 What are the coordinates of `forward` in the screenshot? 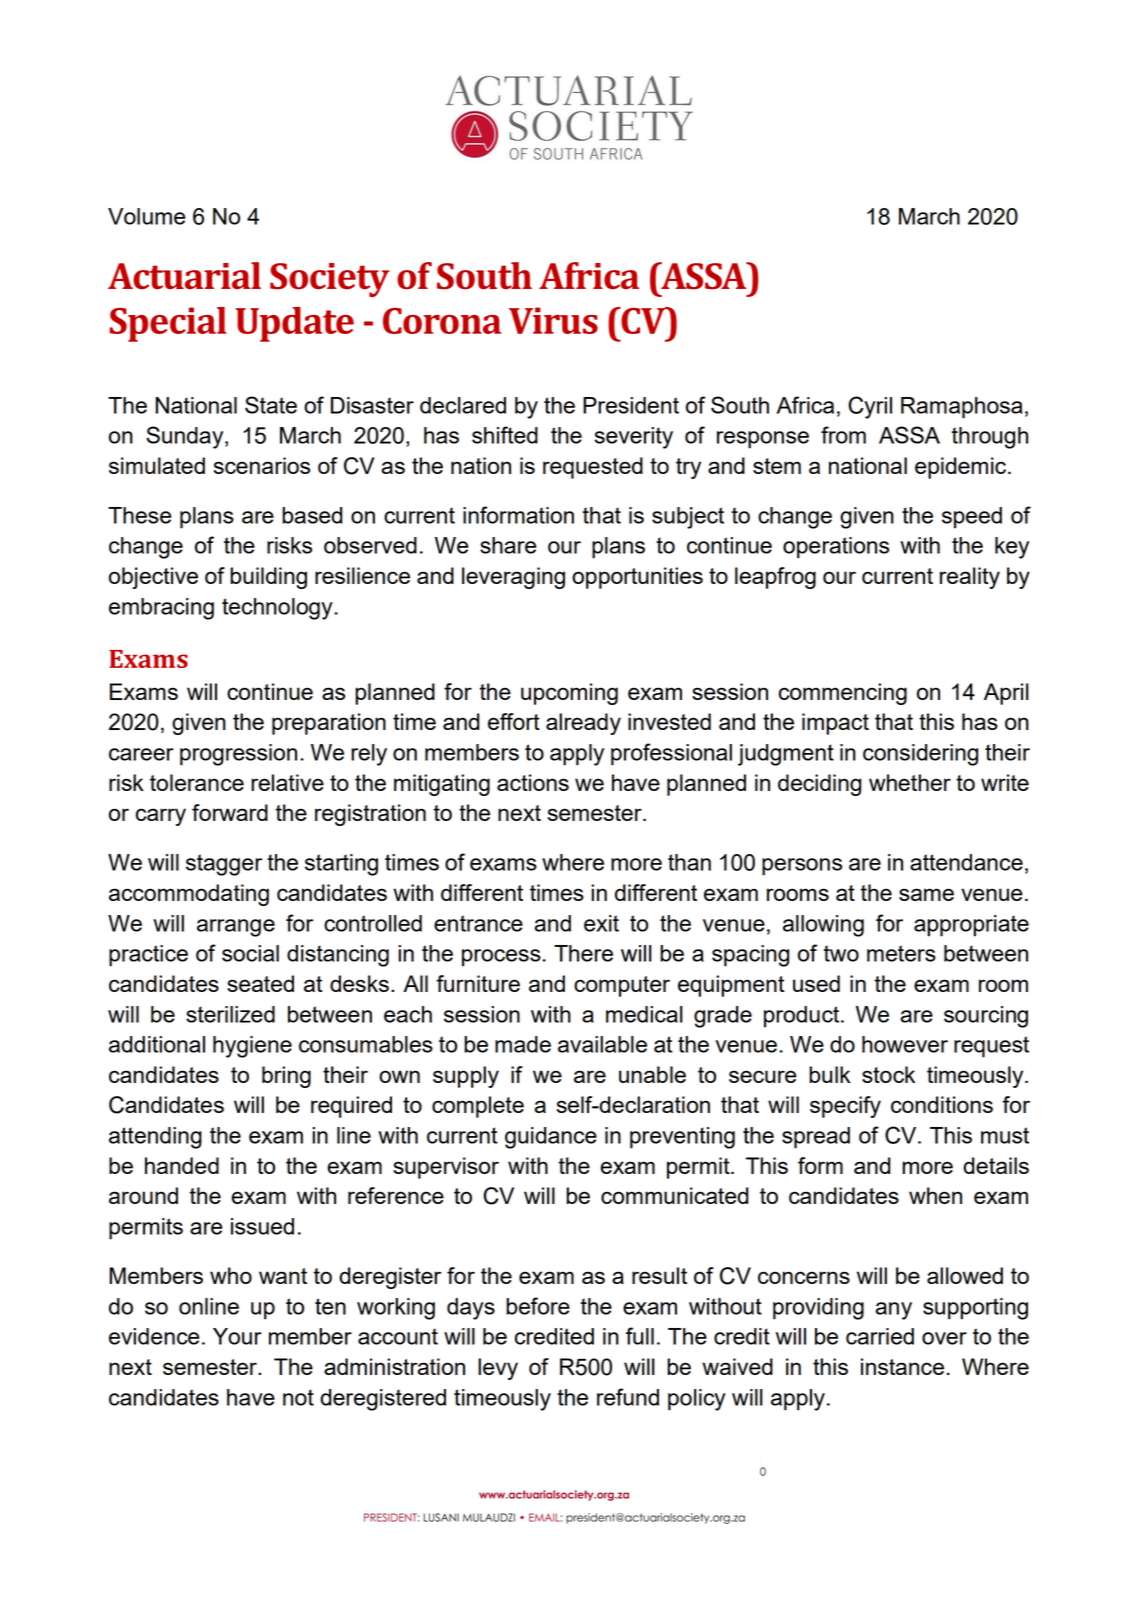 It's located at (230, 812).
